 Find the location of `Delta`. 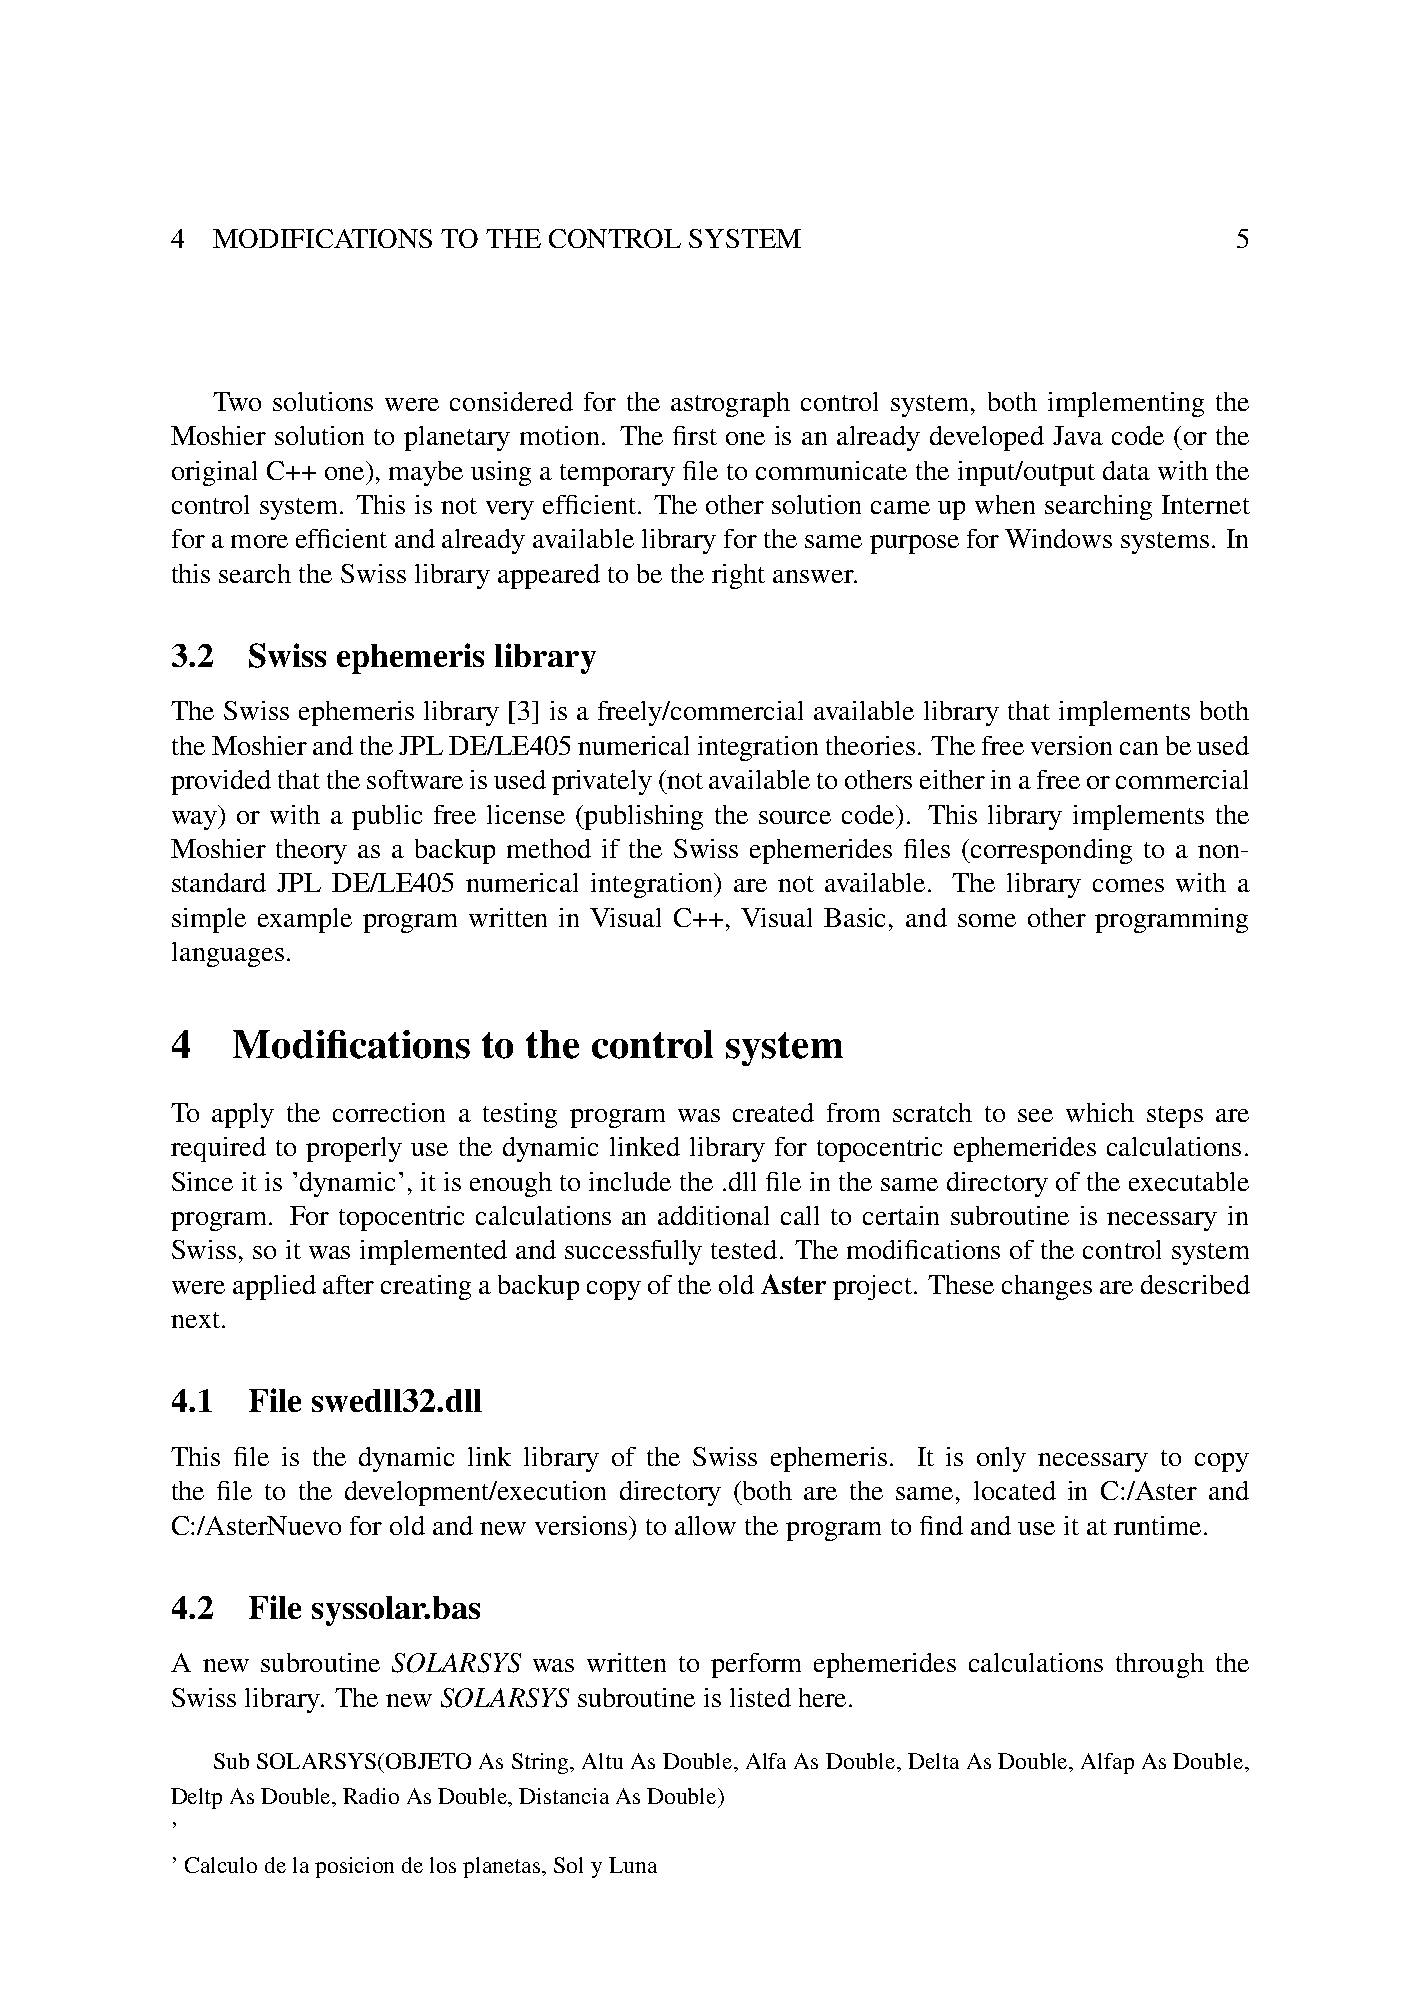

Delta is located at coordinates (933, 1761).
